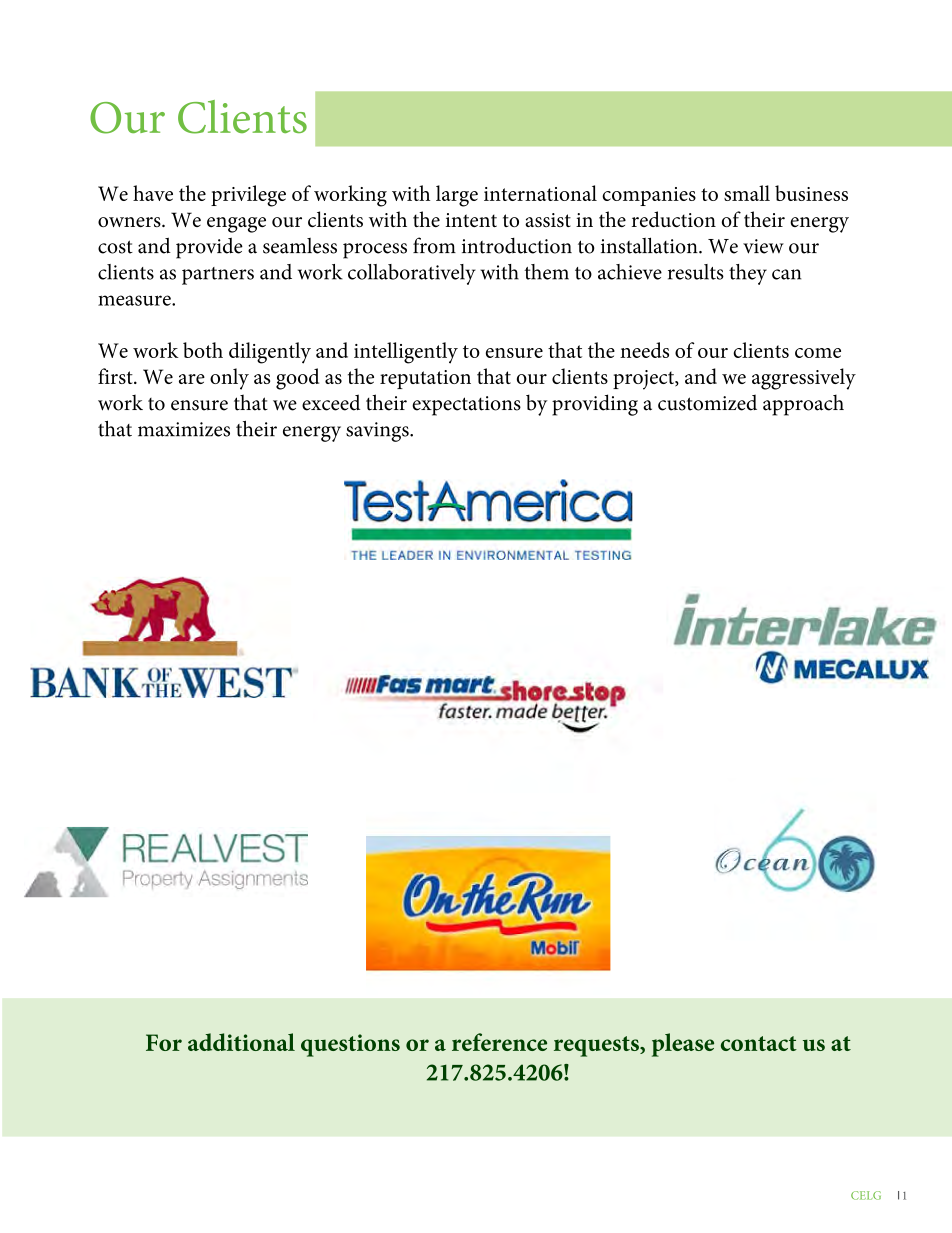  Describe the element at coordinates (499, 1042) in the page. I see `reference` at that location.
